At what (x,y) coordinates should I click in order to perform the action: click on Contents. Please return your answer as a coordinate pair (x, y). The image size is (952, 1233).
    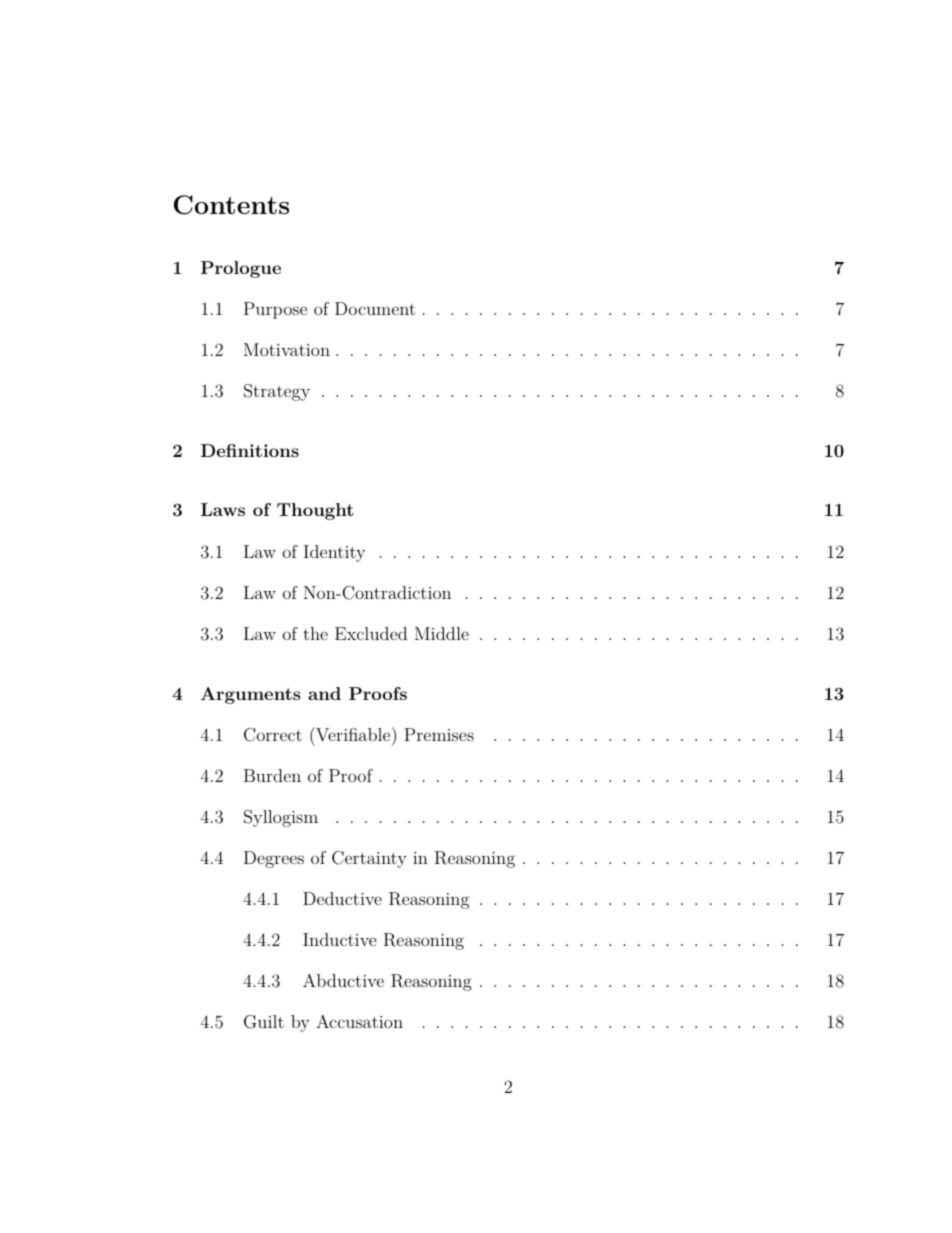
    Looking at the image, I should click on (231, 205).
